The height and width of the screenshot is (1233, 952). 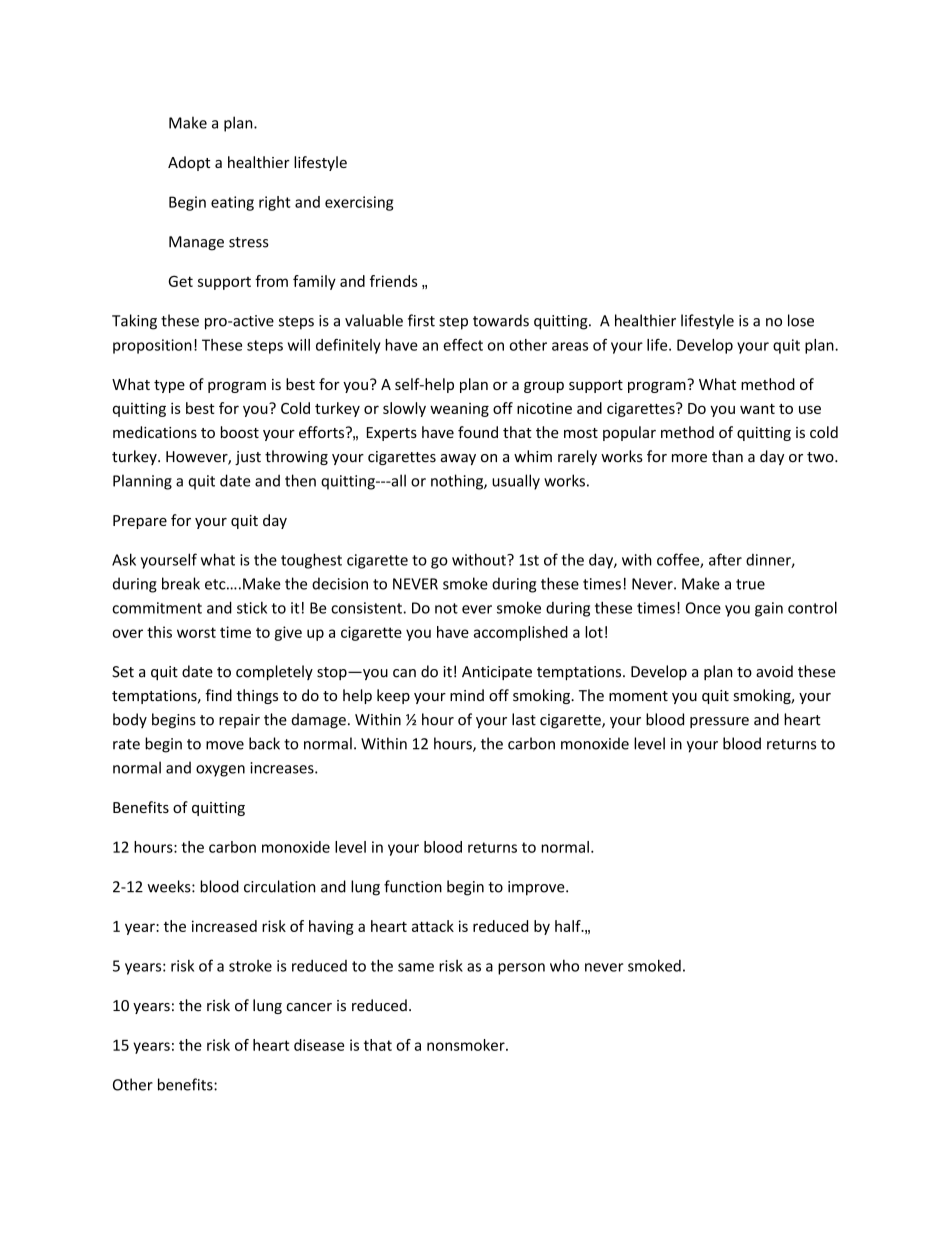 What do you see at coordinates (801, 320) in the screenshot?
I see `lose` at bounding box center [801, 320].
